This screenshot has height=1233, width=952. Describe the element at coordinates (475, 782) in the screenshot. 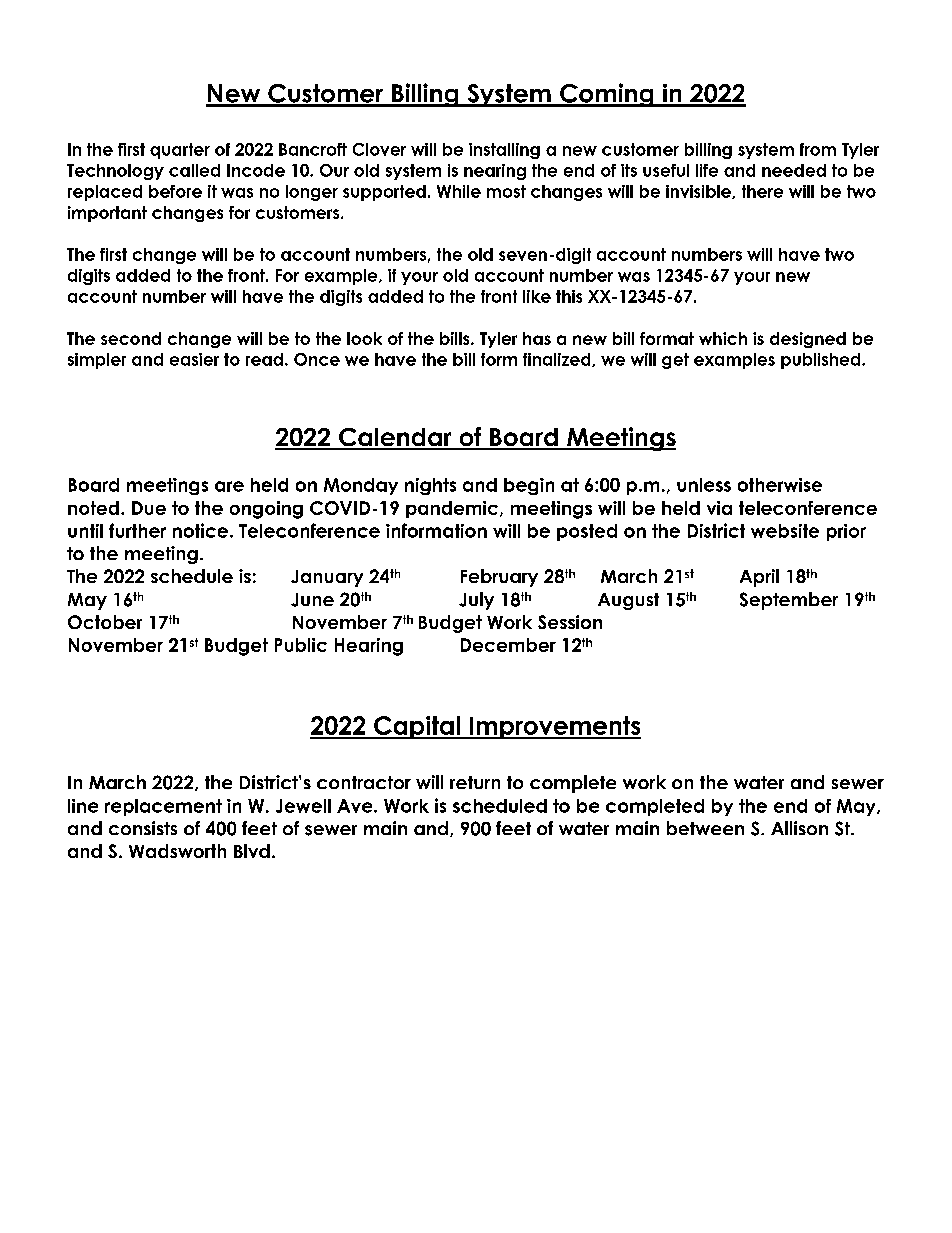

I see `return` at that location.
